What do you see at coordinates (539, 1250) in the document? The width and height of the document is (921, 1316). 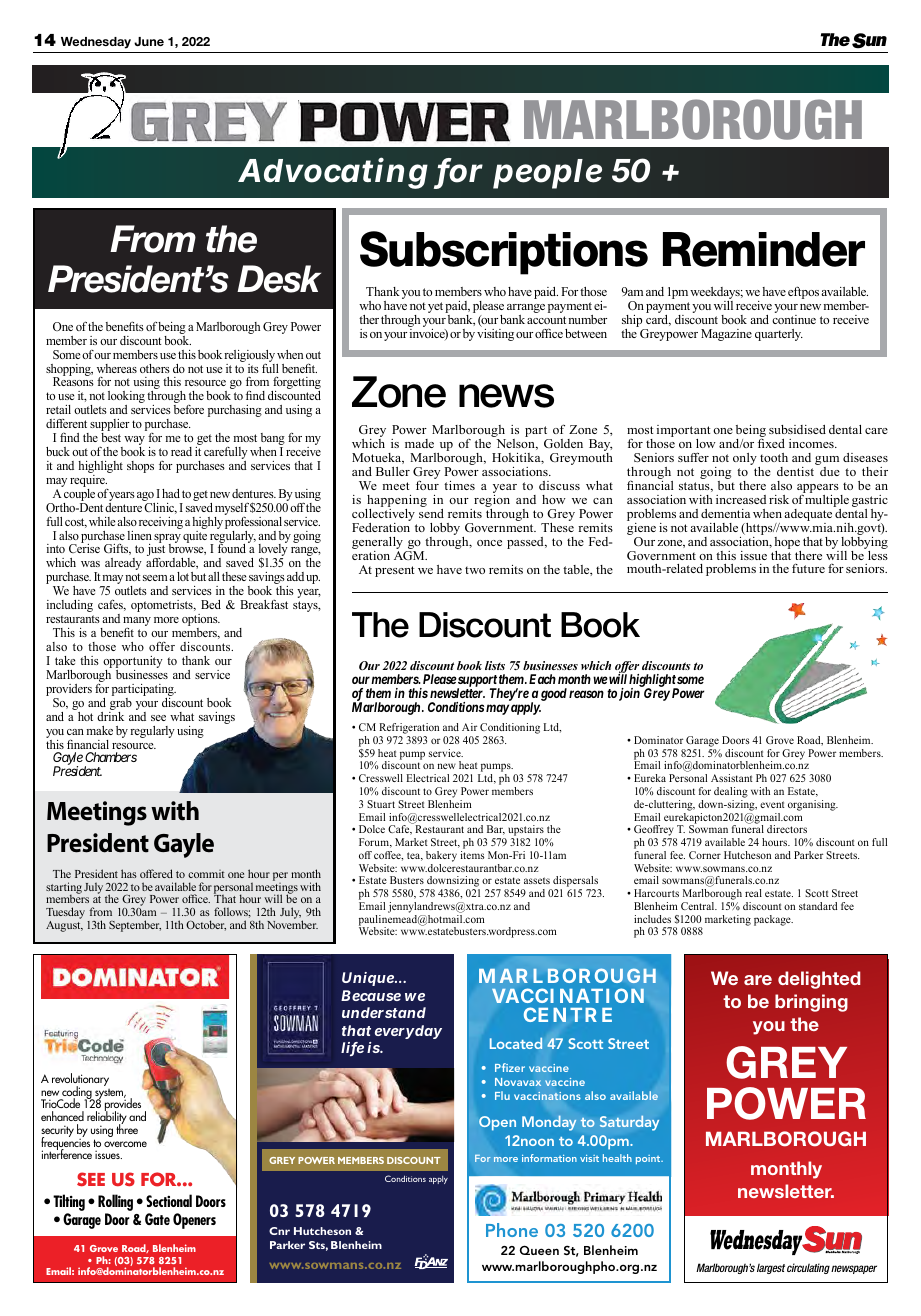 I see `Queen` at bounding box center [539, 1250].
